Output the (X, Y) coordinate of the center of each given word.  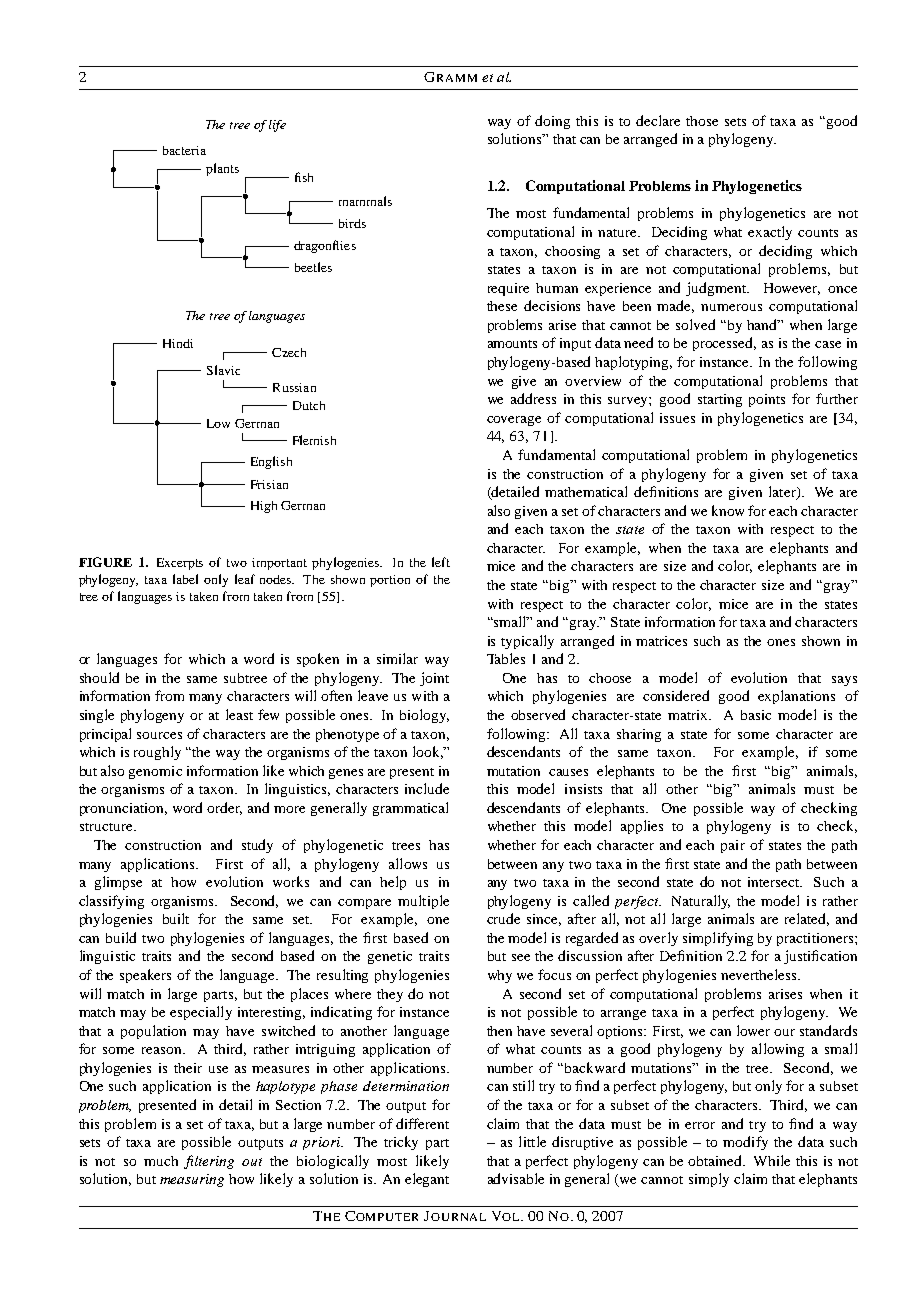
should (99, 677)
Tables (506, 658)
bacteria (184, 150)
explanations (796, 697)
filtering (209, 1162)
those (702, 121)
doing (552, 122)
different (422, 1123)
